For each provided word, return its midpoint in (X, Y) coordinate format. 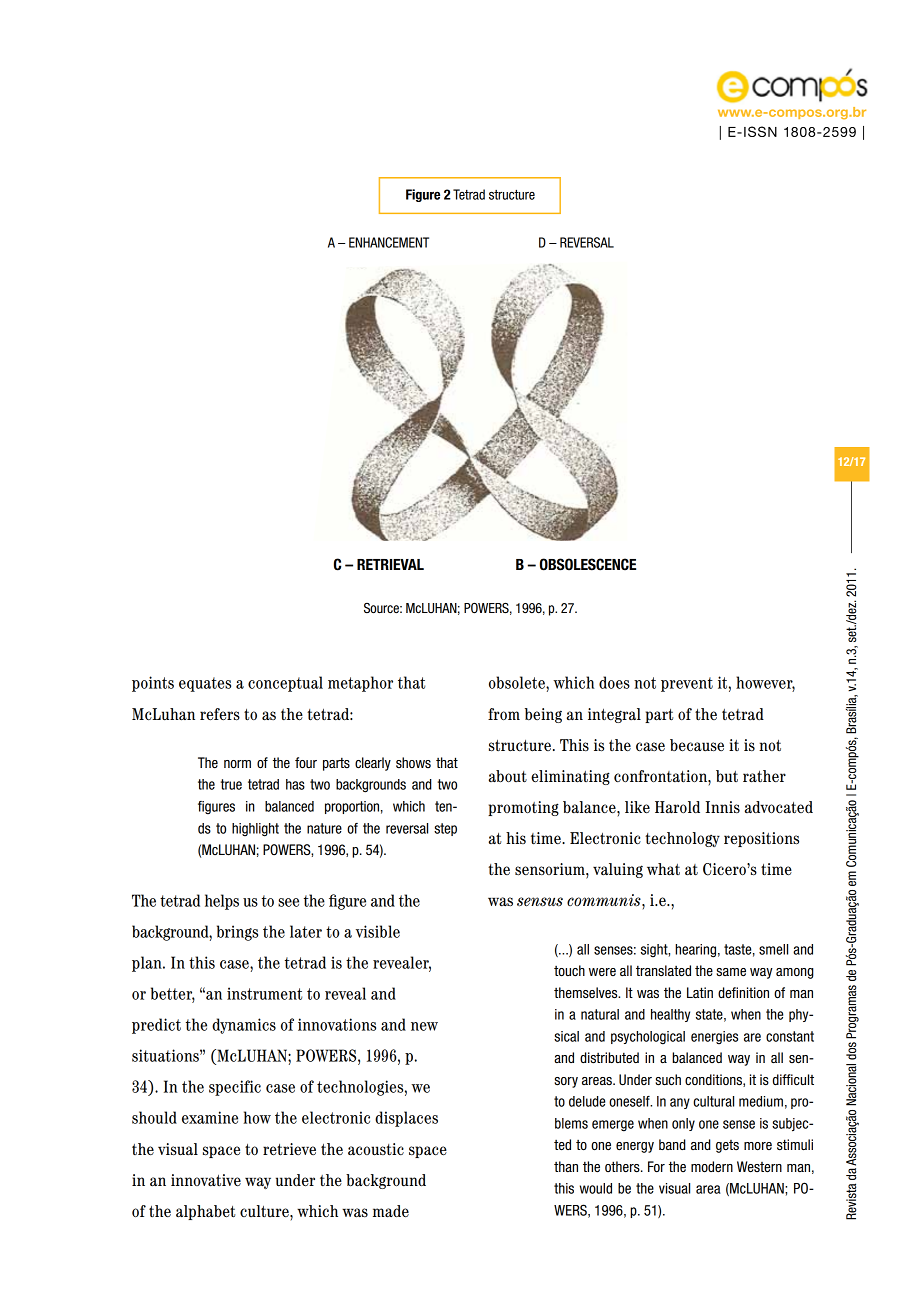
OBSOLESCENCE (588, 564)
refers (220, 714)
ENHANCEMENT (389, 242)
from (504, 714)
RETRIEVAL (390, 564)
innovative (206, 1180)
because (697, 745)
